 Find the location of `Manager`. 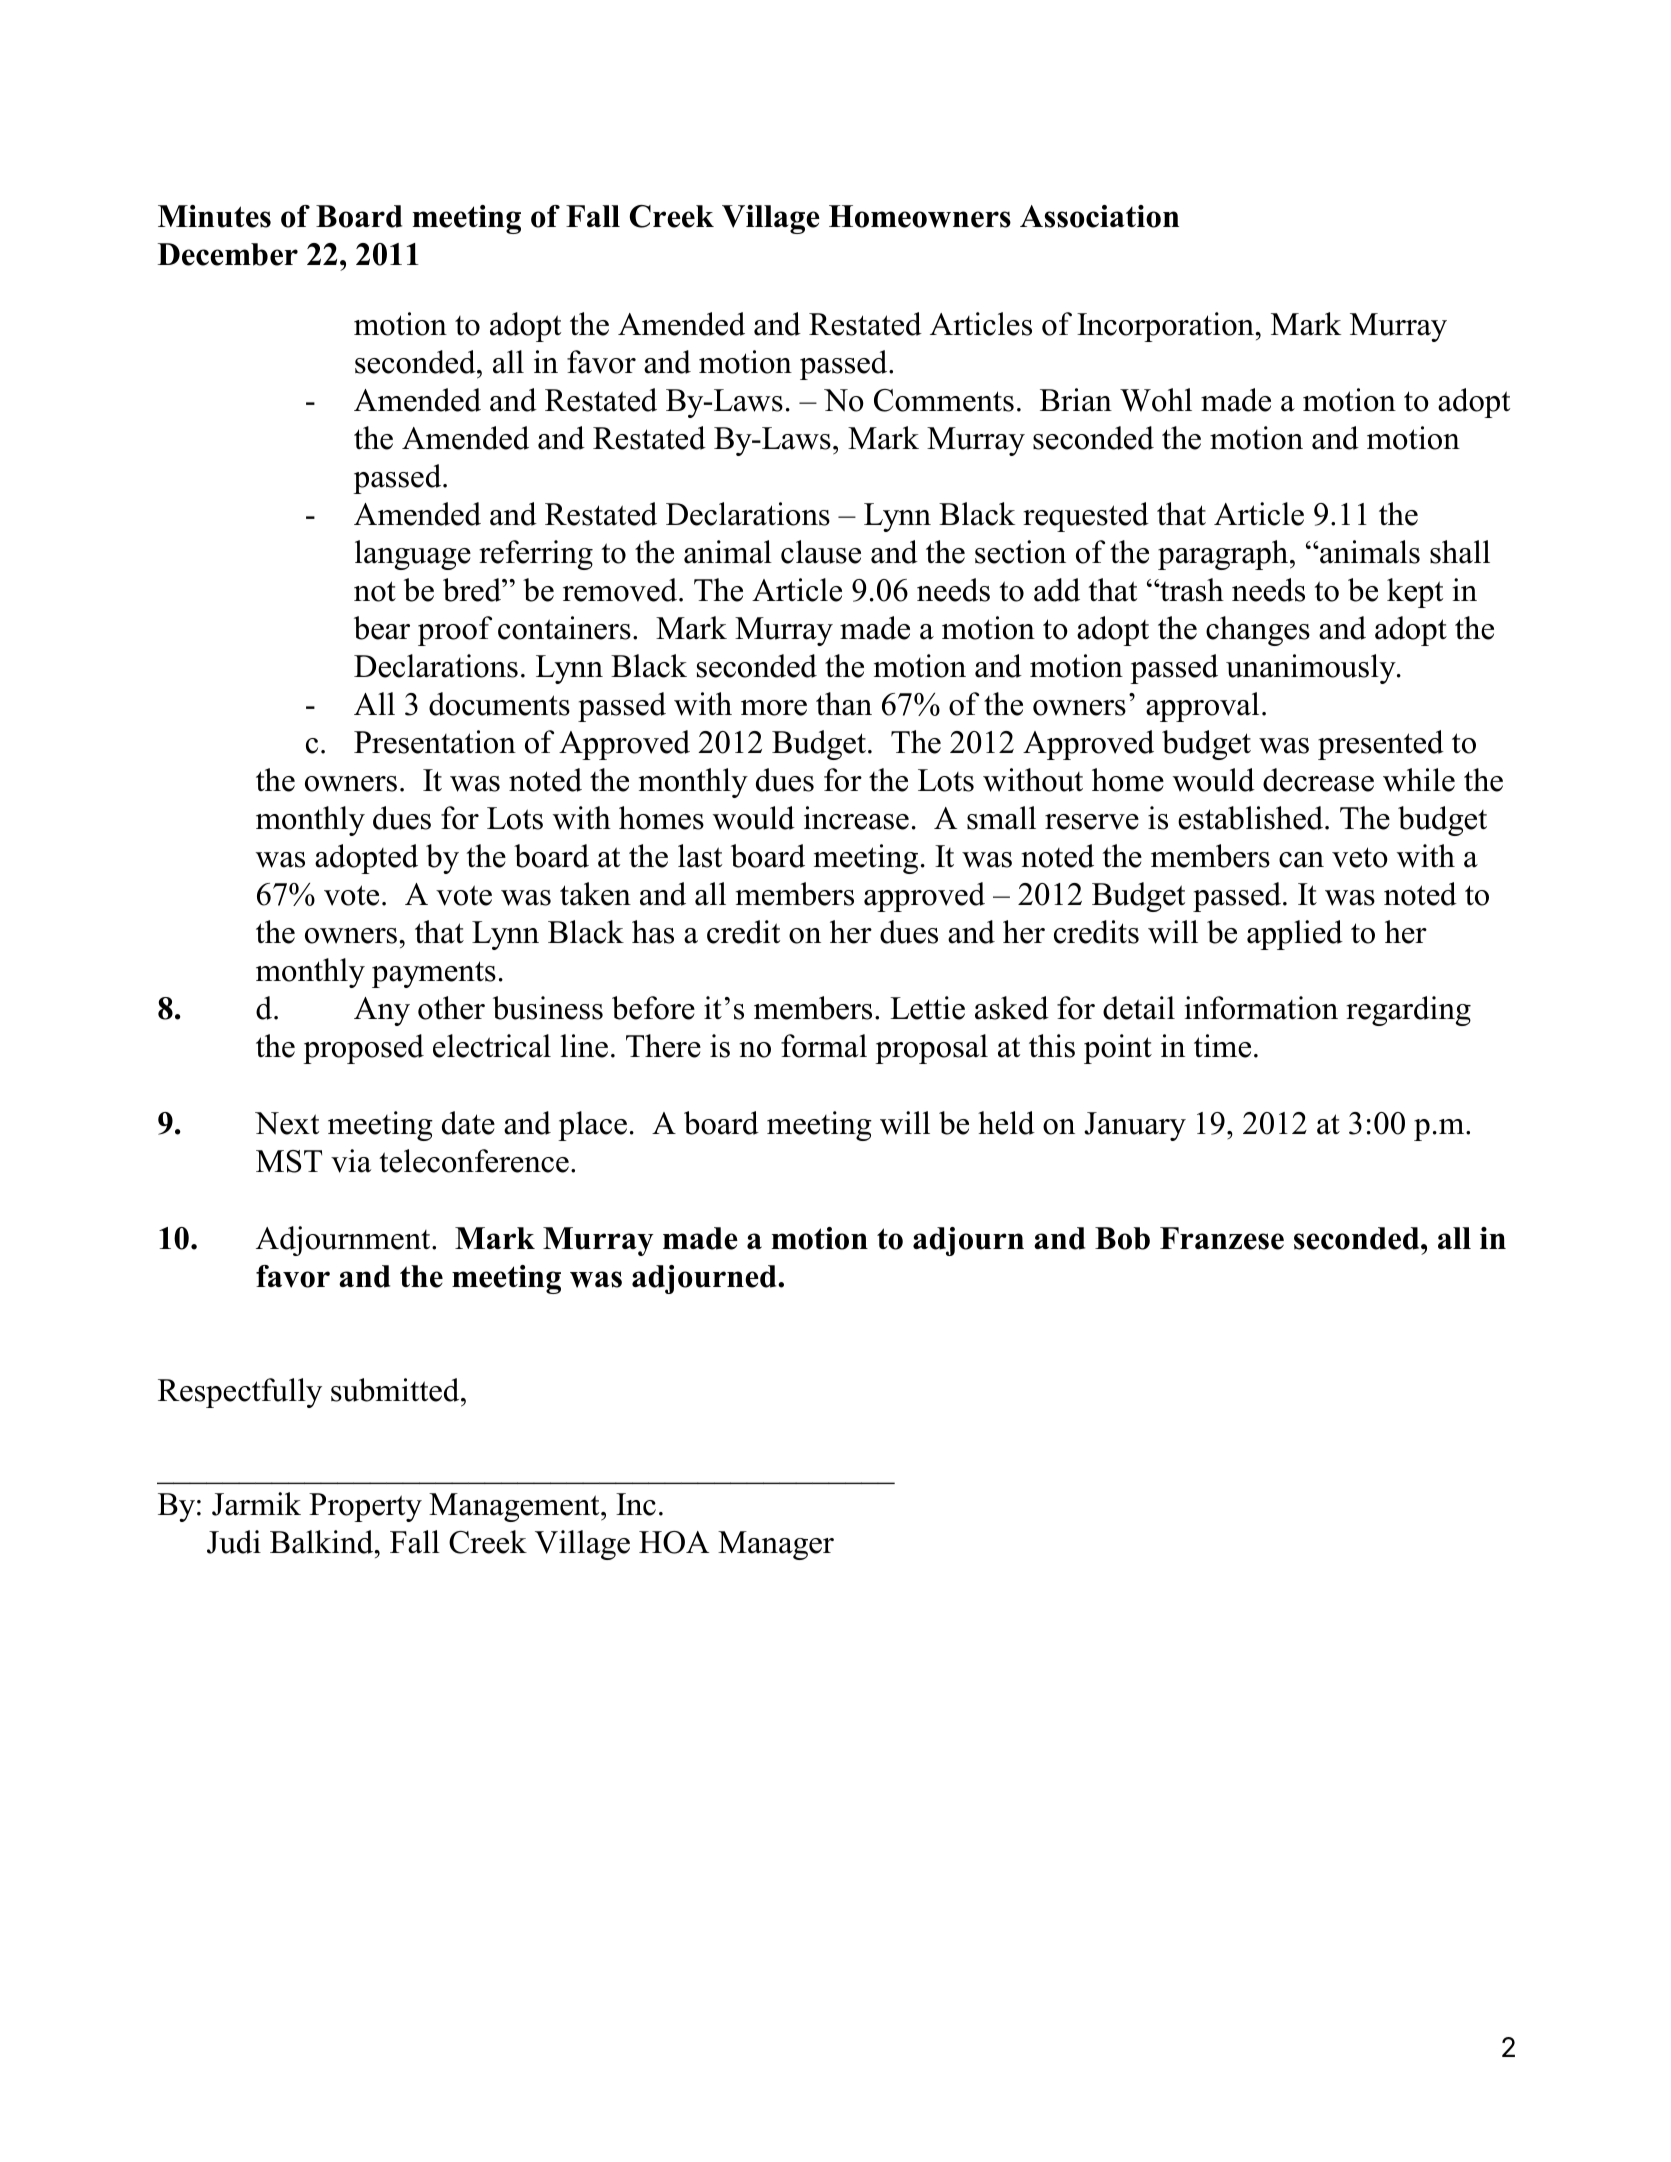

Manager is located at coordinates (776, 1545).
